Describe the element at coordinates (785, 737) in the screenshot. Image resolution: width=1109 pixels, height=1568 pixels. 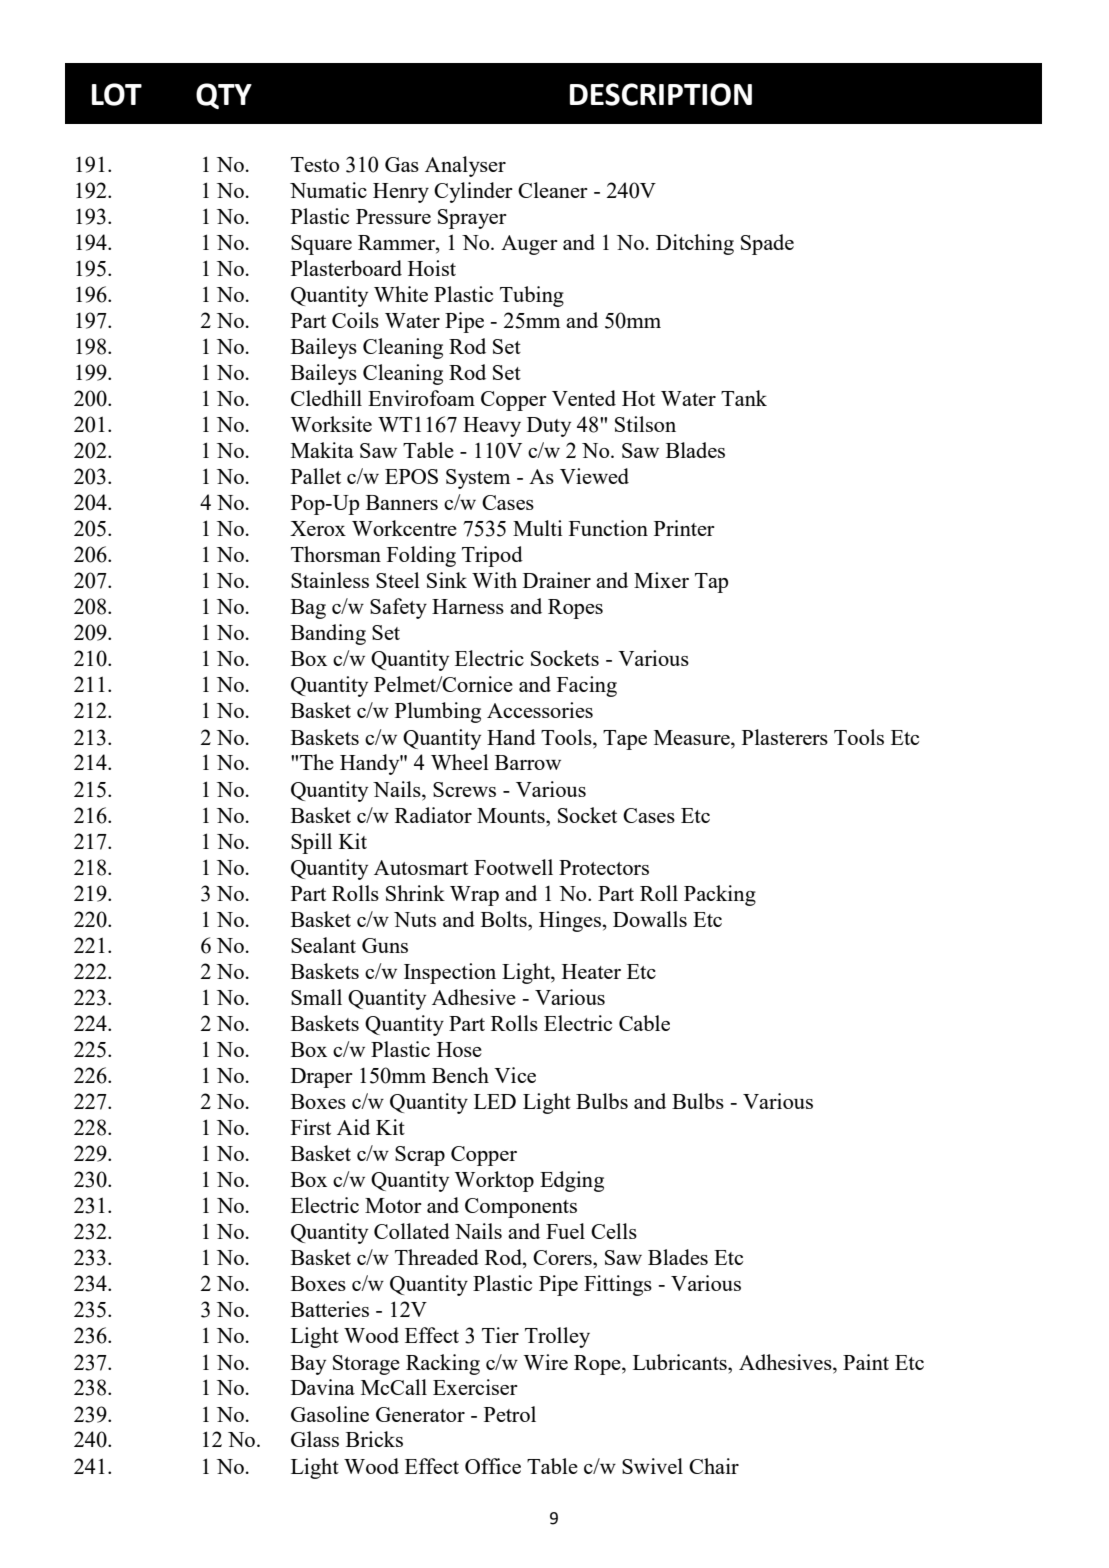
I see `Plasterers` at that location.
